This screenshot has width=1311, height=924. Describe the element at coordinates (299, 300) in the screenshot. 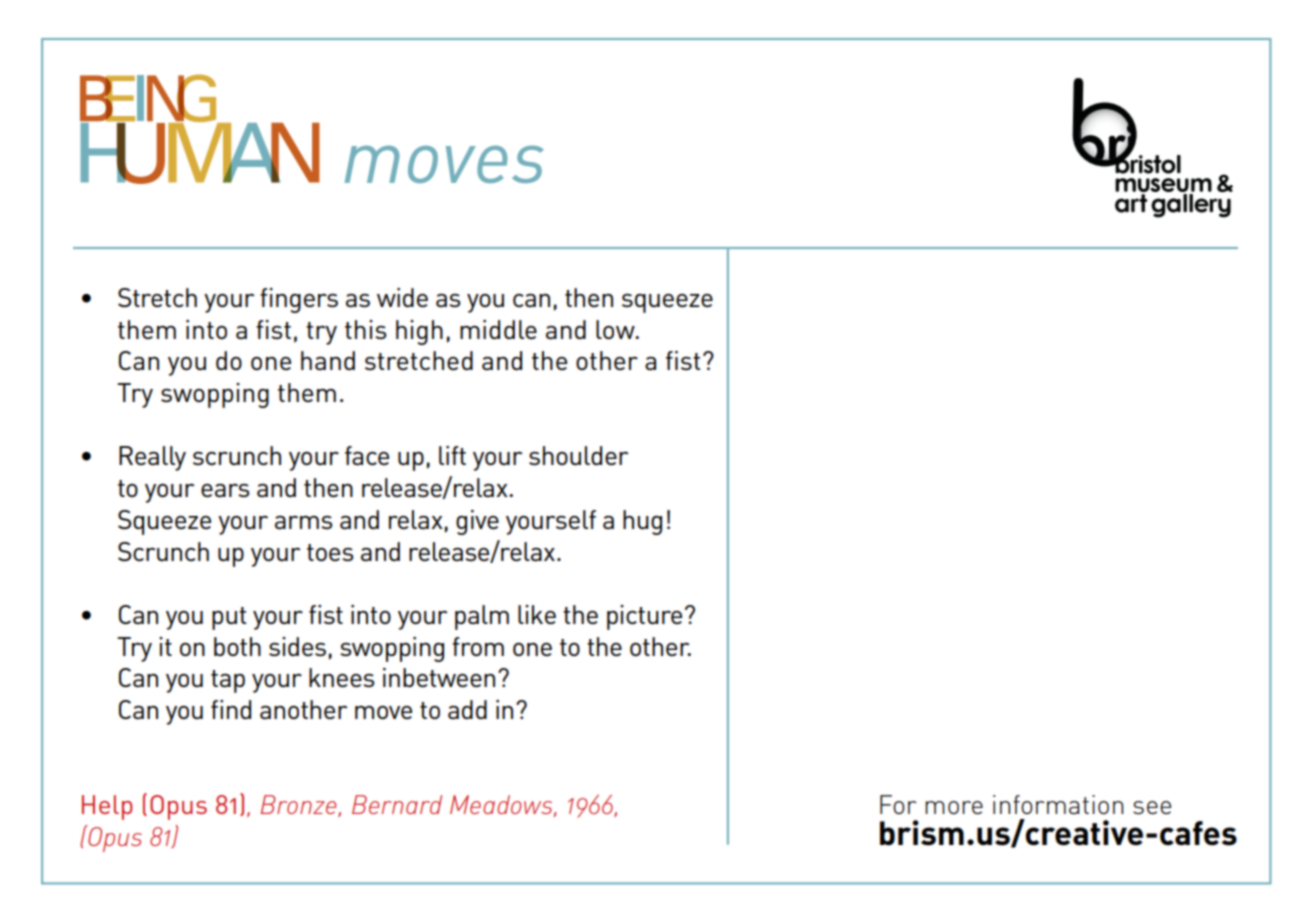

I see `fingers` at that location.
